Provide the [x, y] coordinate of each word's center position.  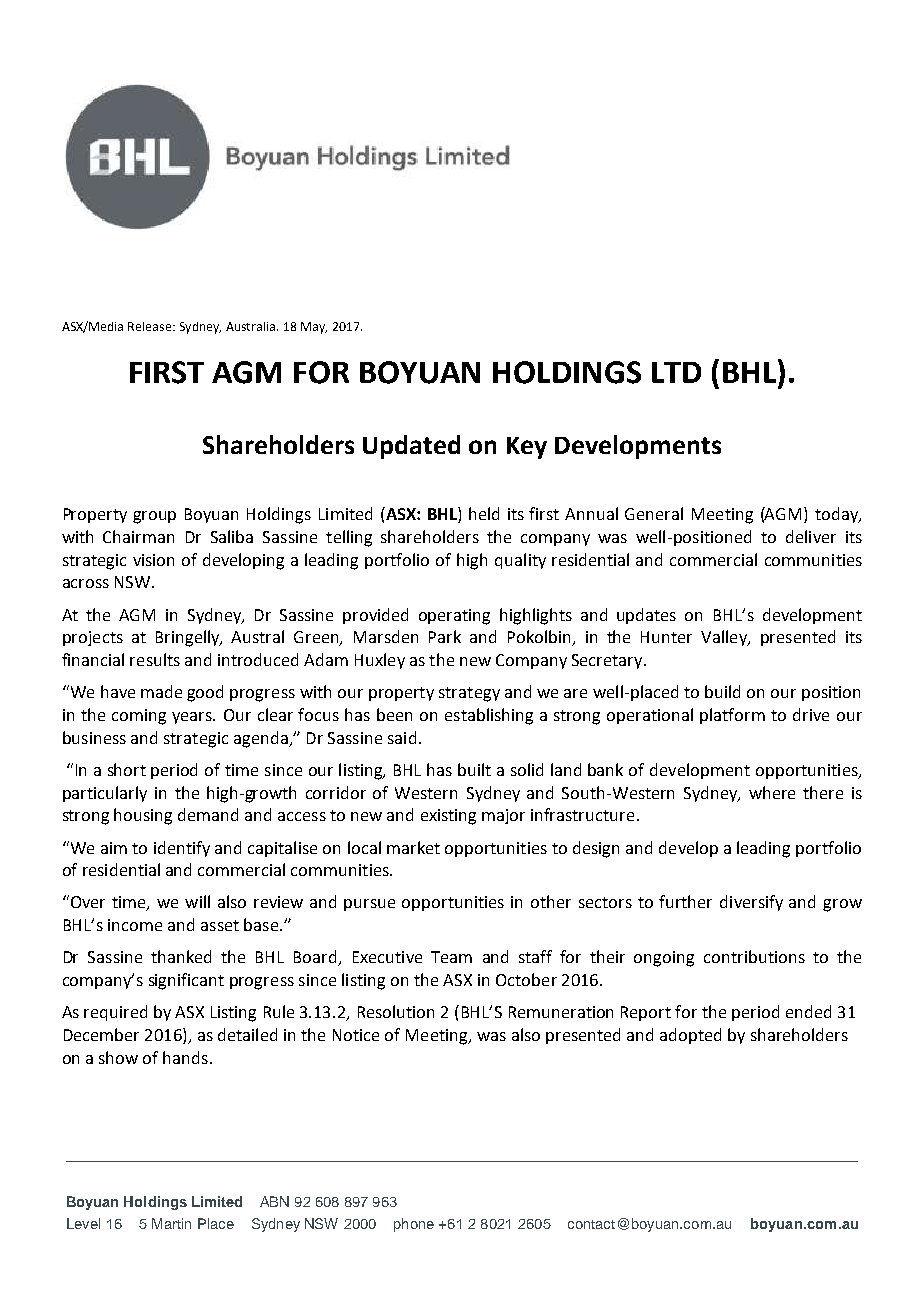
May [314, 328]
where [772, 792]
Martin [171, 1223]
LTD [676, 372]
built [474, 769]
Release [151, 326]
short [127, 769]
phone [414, 1225]
